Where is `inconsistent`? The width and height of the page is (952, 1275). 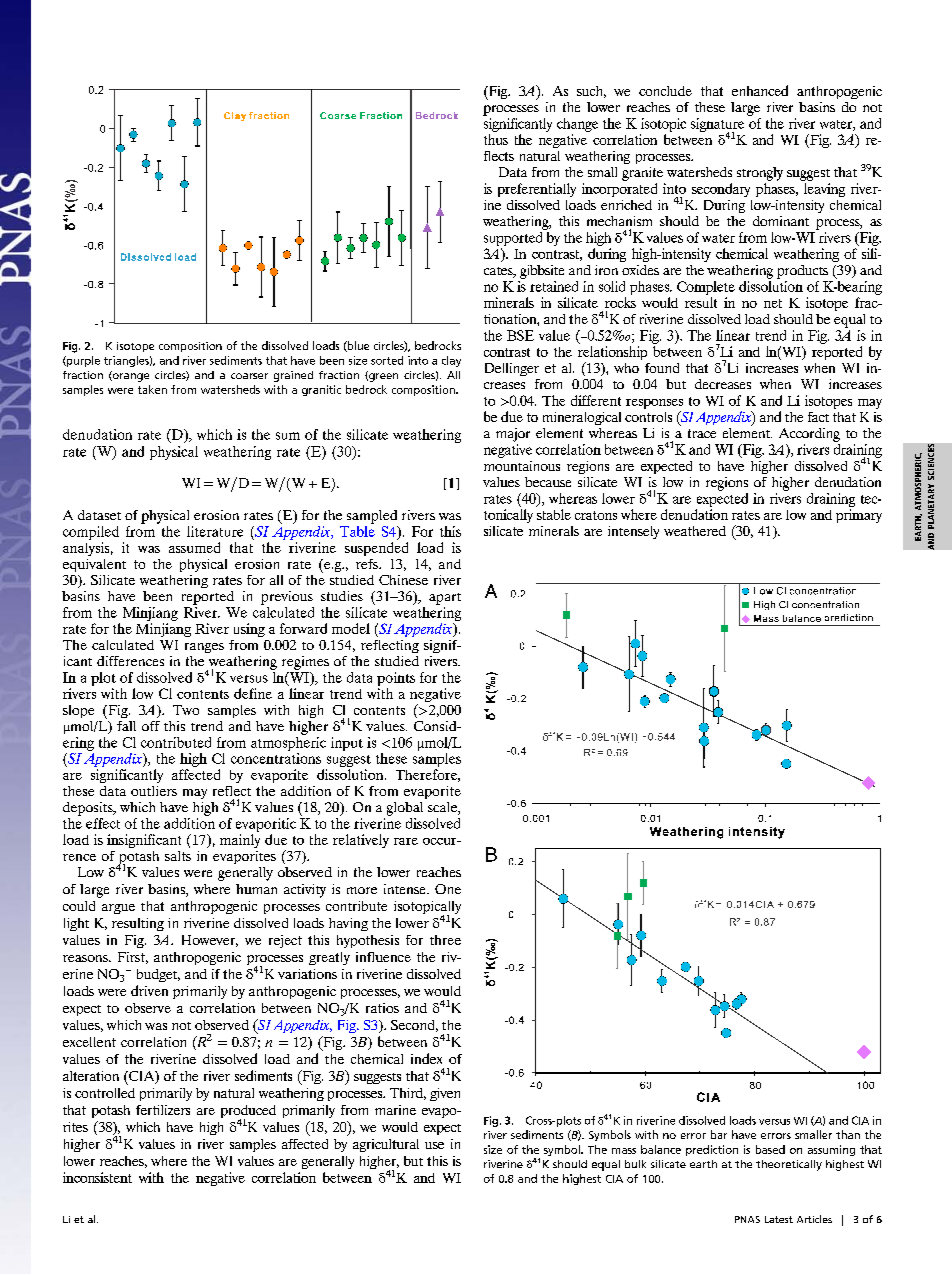
inconsistent is located at coordinates (97, 1177).
